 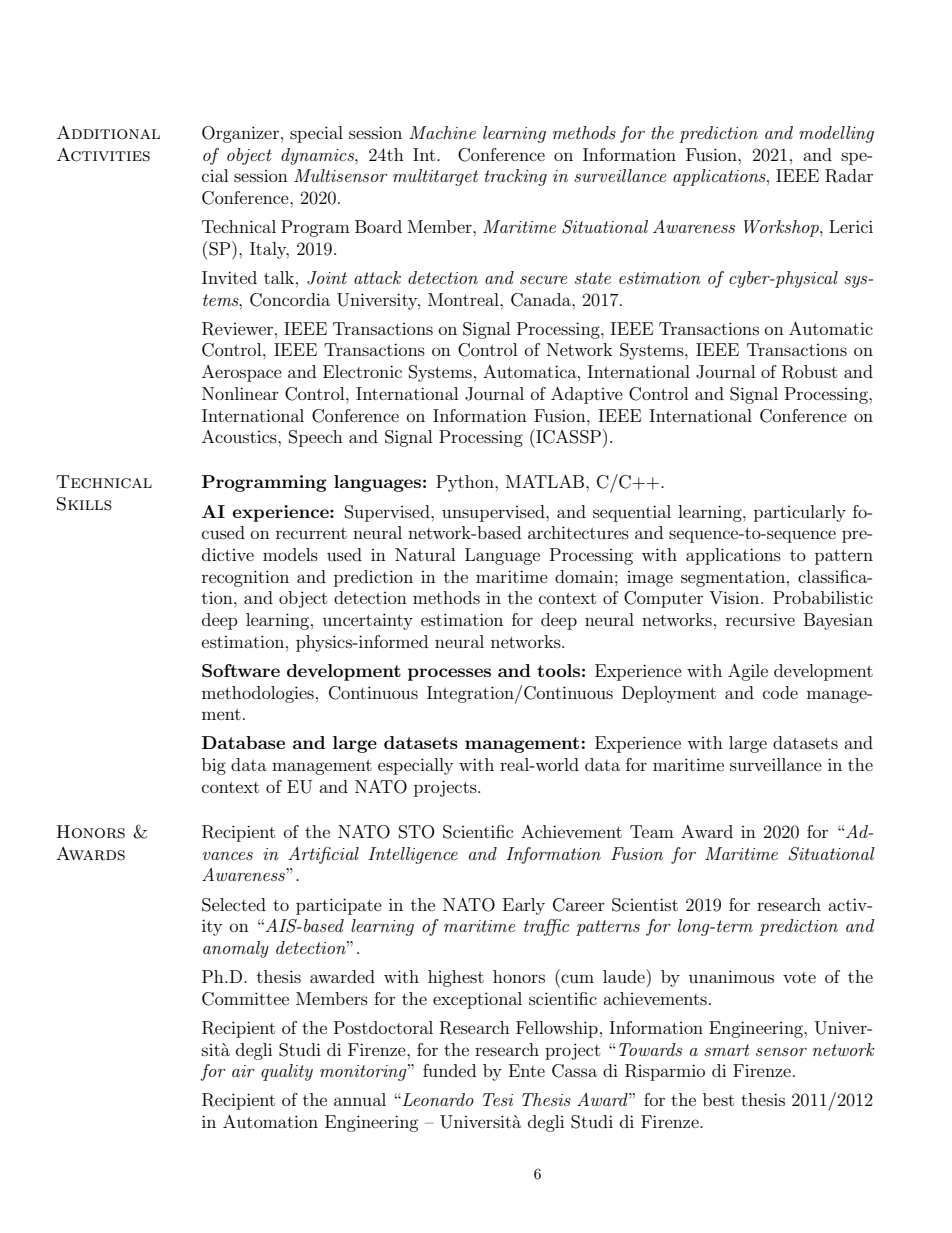 What do you see at coordinates (836, 134) in the screenshot?
I see `modelling` at bounding box center [836, 134].
